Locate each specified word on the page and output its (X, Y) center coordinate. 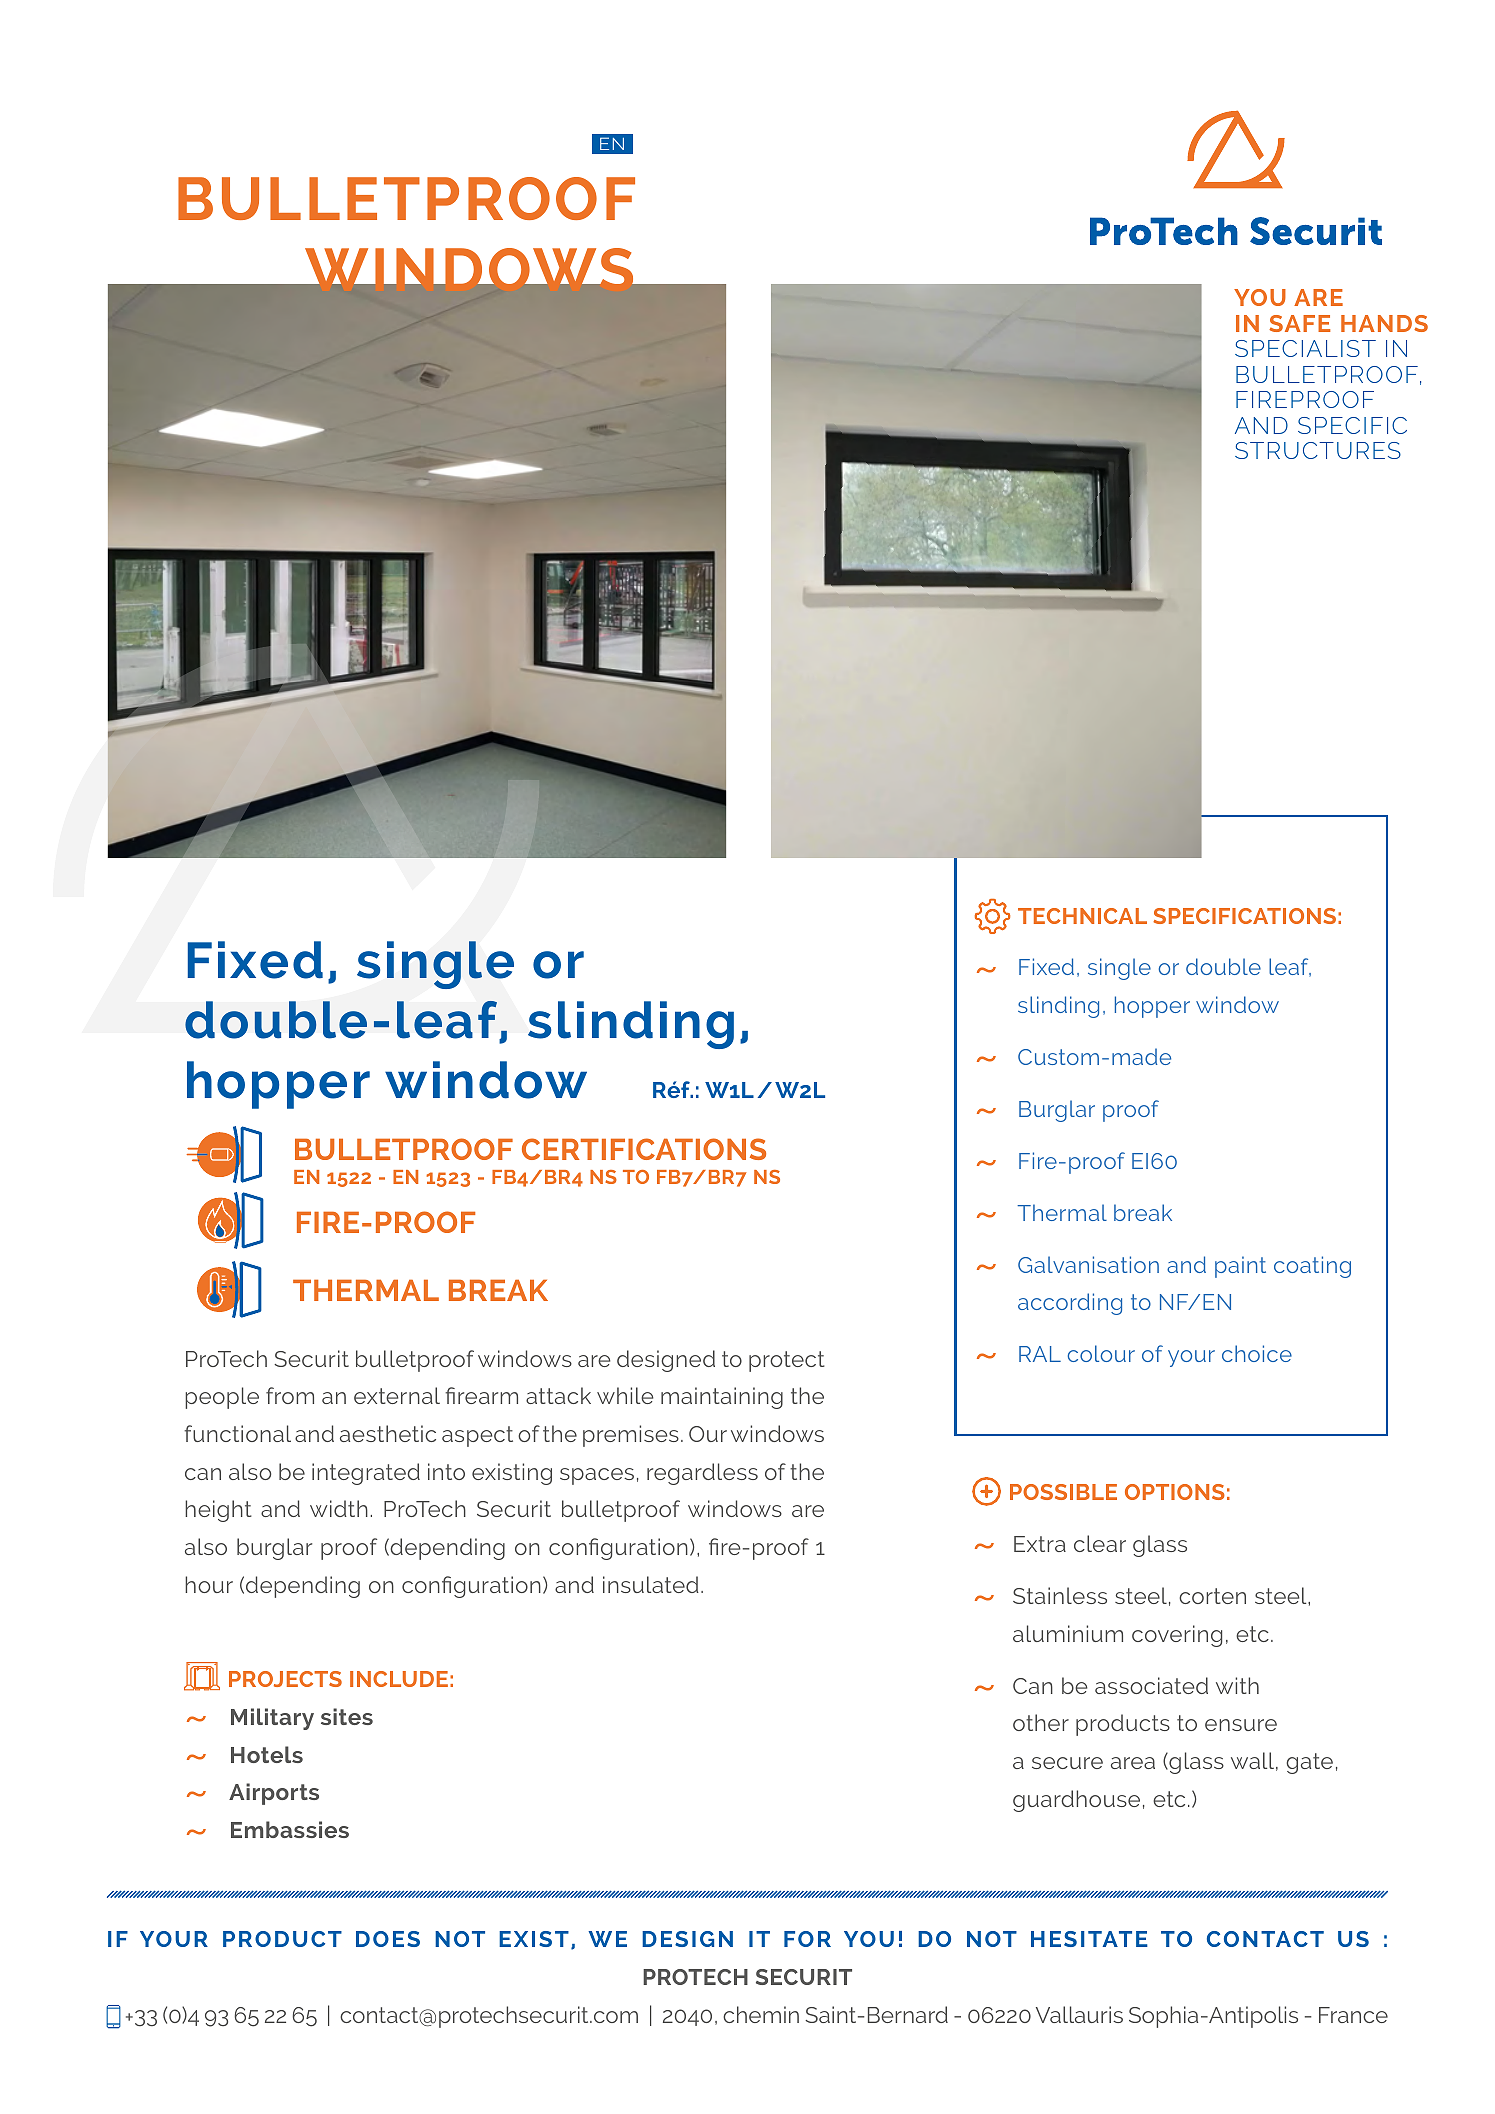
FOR (807, 1939)
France (1353, 2015)
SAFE (1299, 323)
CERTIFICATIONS (644, 1149)
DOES (388, 1939)
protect (787, 1361)
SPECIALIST (1305, 348)
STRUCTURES (1318, 450)
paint (1240, 1267)
